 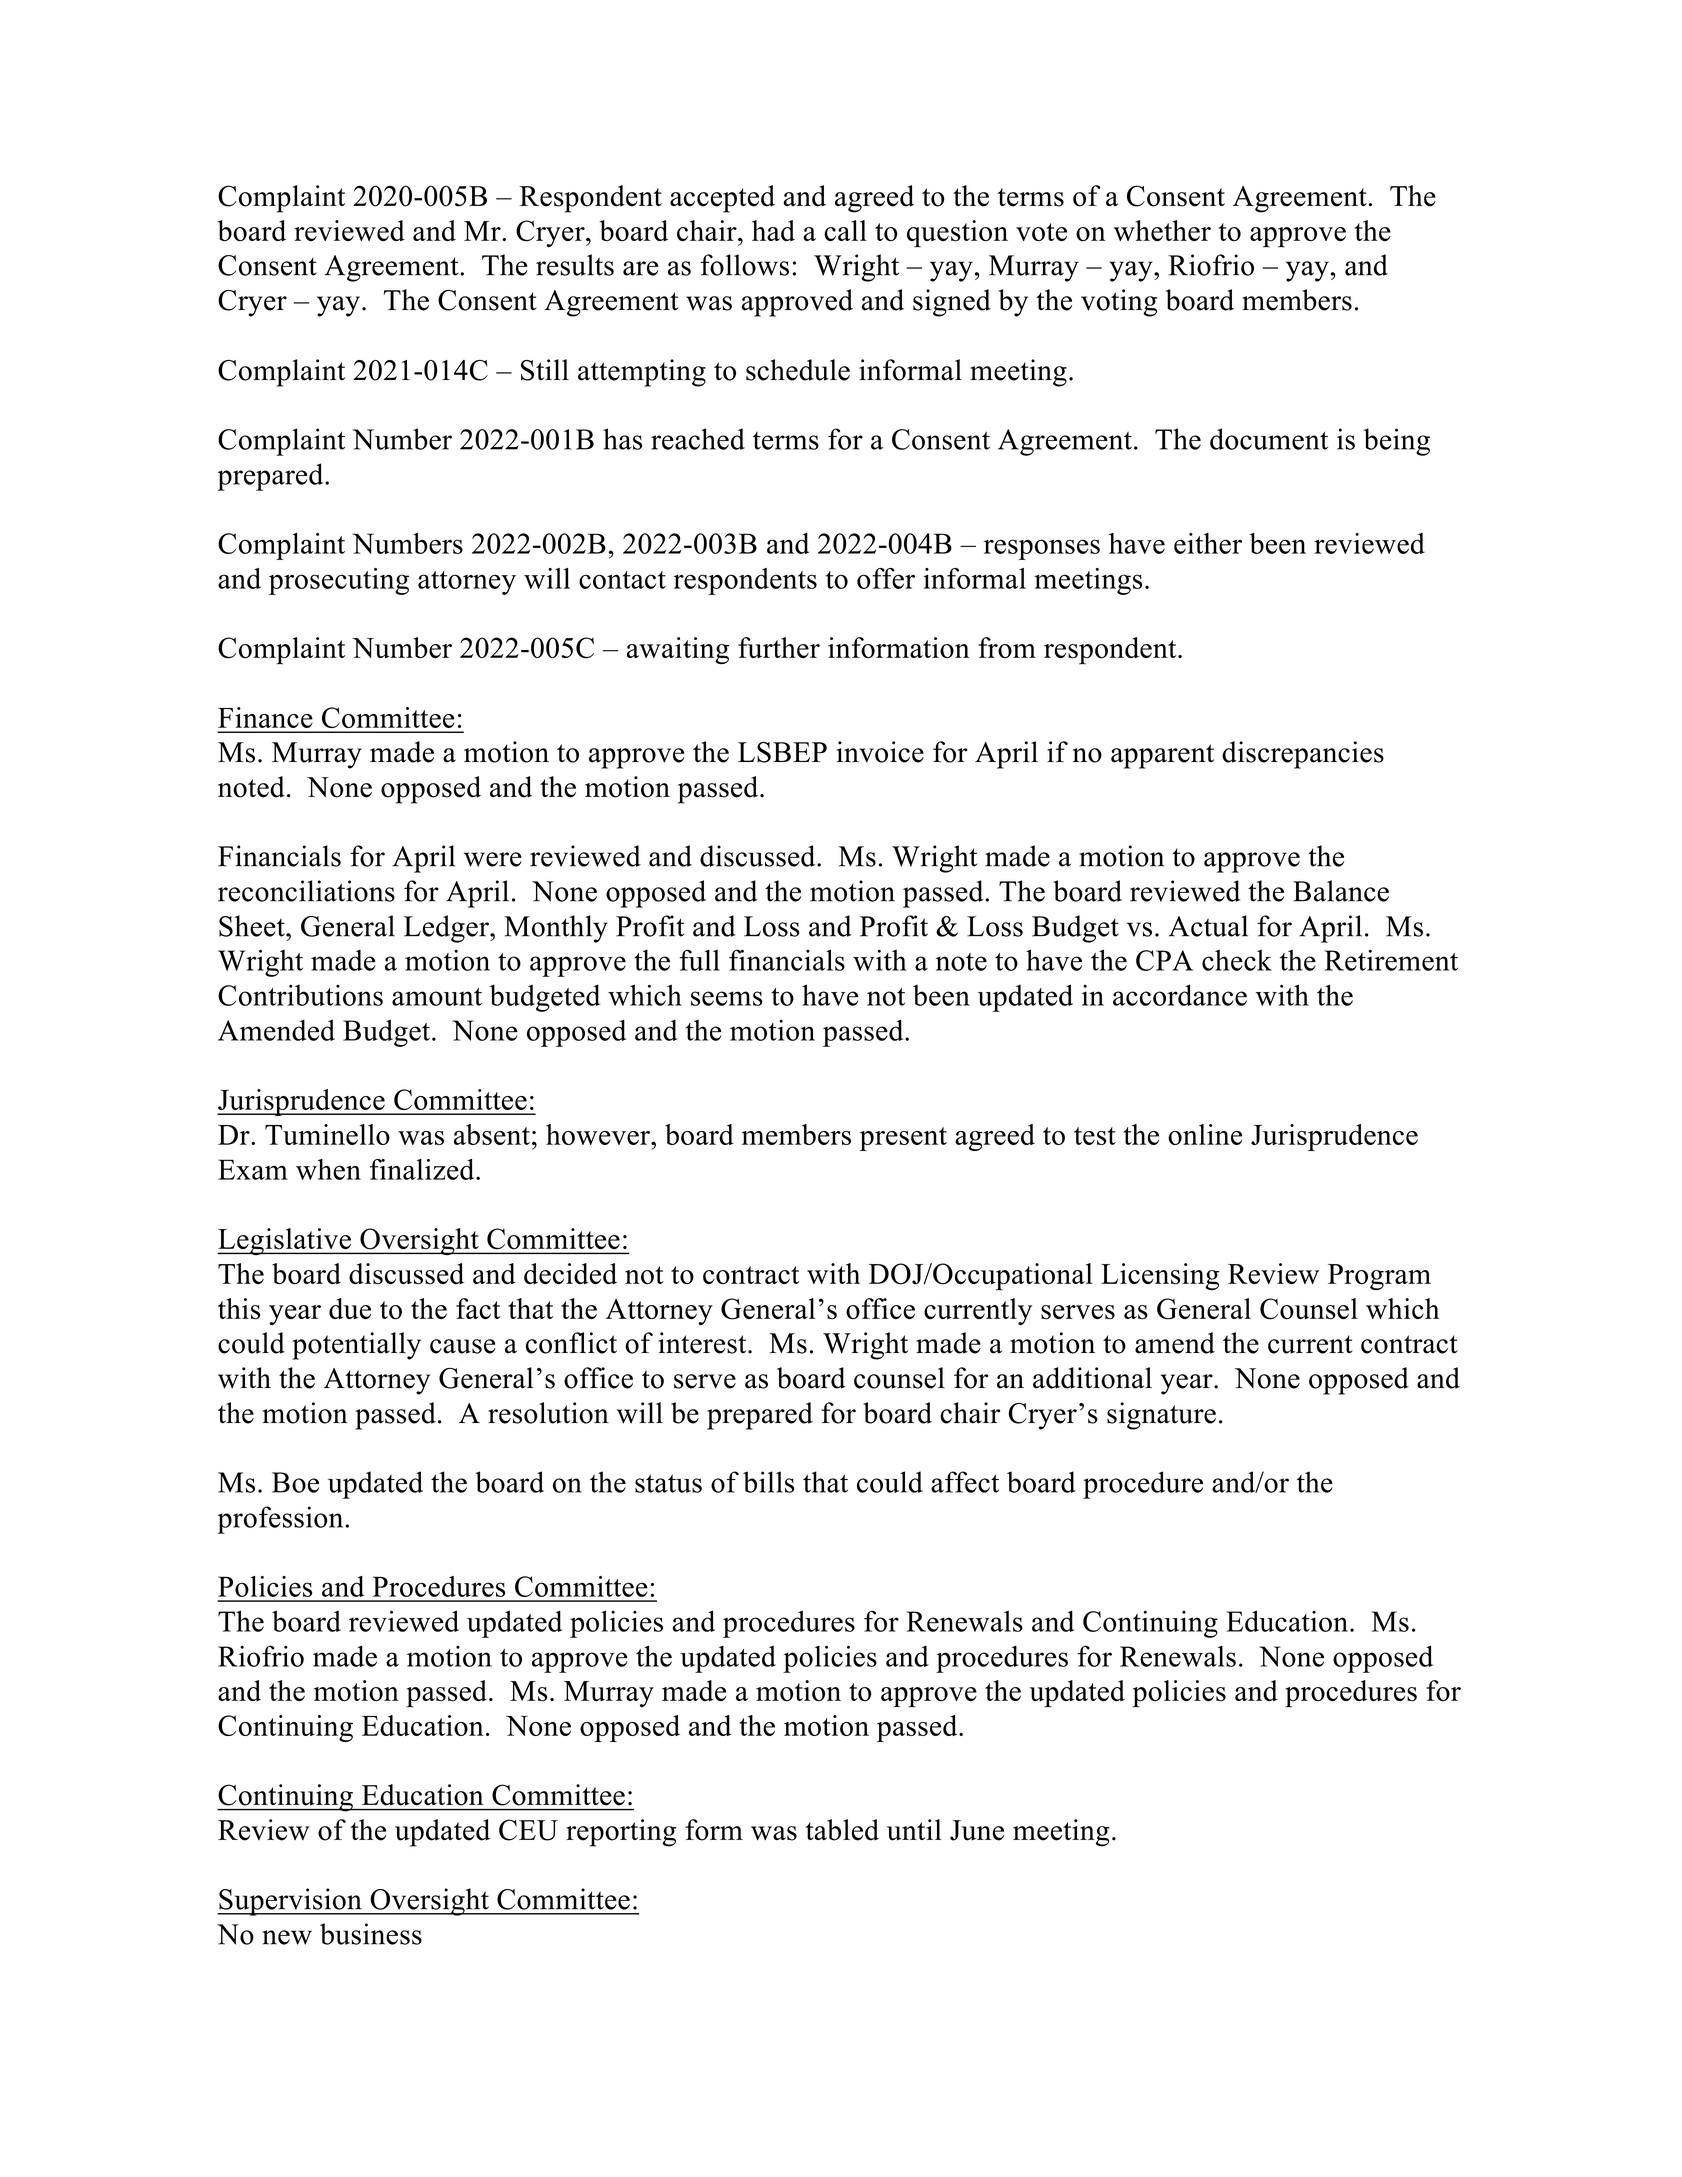 What do you see at coordinates (842, 1830) in the document?
I see `tabled` at bounding box center [842, 1830].
